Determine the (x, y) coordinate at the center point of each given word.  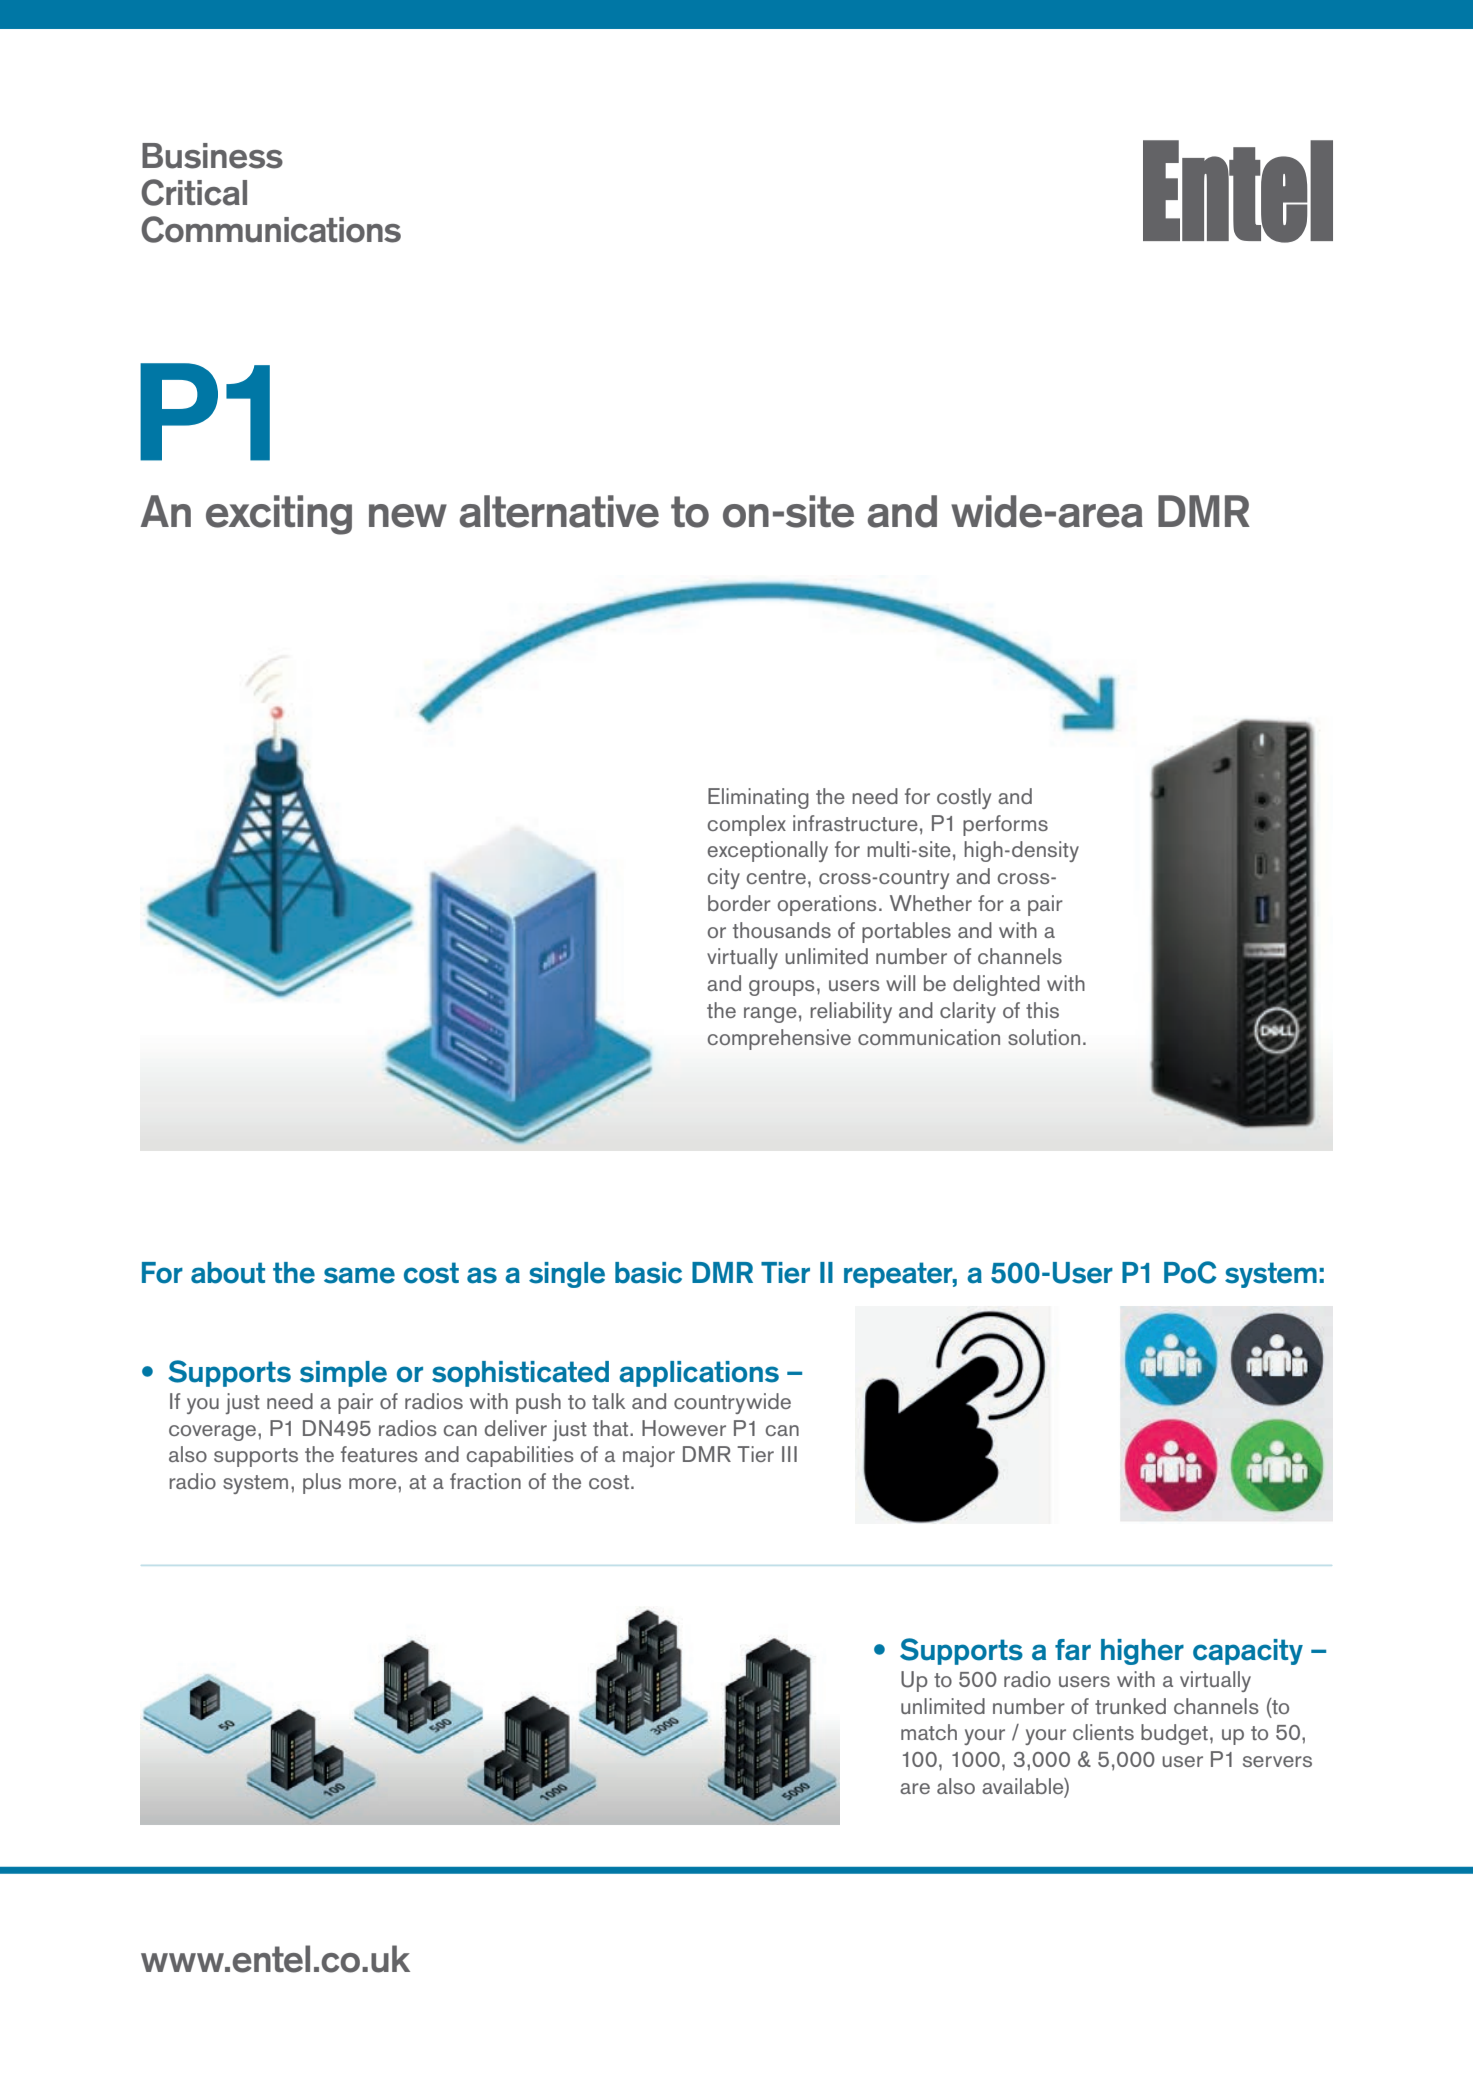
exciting (279, 515)
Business (212, 156)
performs (1005, 825)
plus (322, 1483)
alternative (559, 511)
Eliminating (758, 798)
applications (699, 1374)
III (789, 1454)
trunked (1130, 1706)
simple (343, 1374)
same (359, 1275)
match (929, 1732)
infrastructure (855, 823)
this (1042, 1010)
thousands (782, 930)
